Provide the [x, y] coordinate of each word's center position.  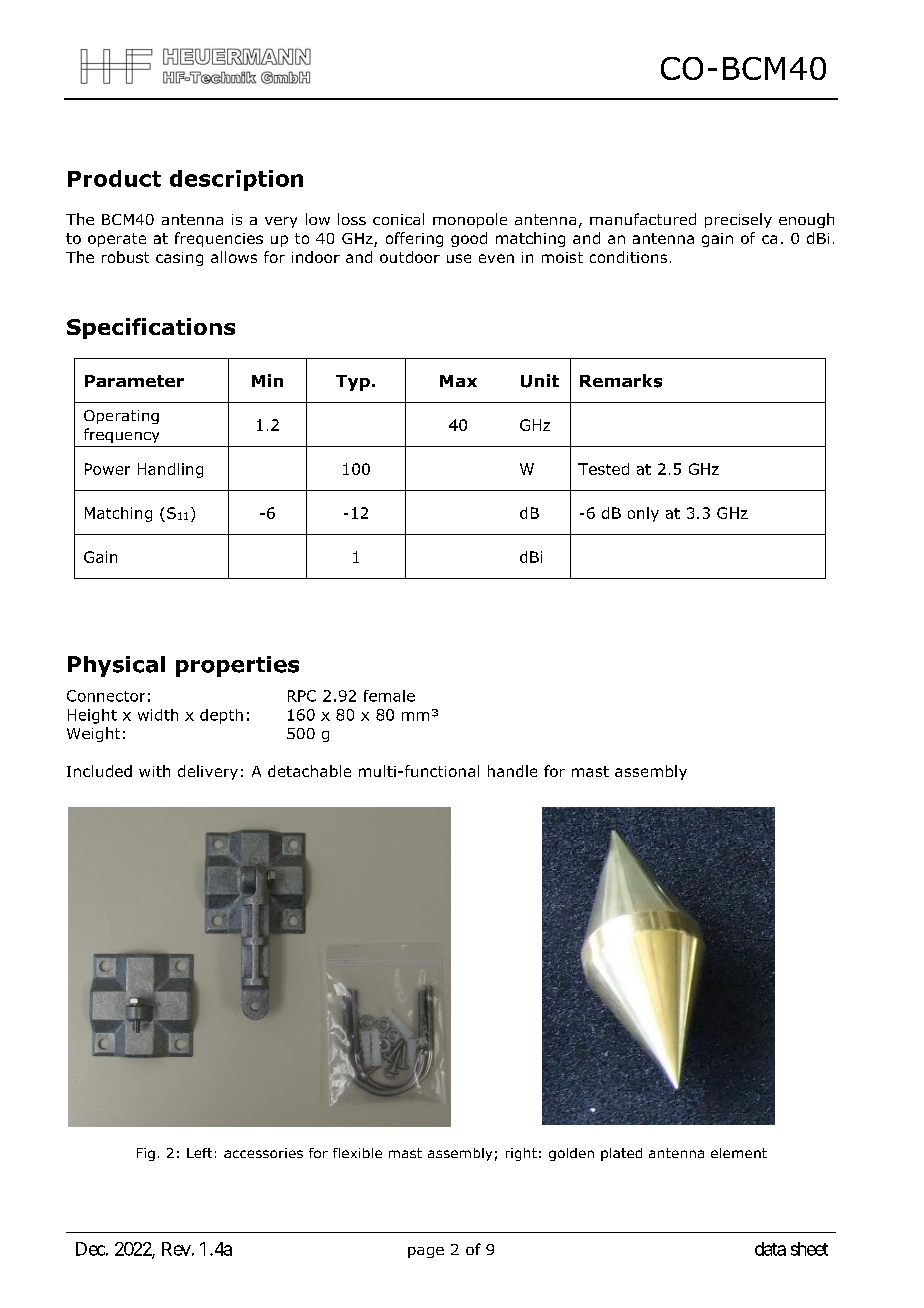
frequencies [219, 239]
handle [512, 771]
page [426, 1252]
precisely [738, 220]
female [389, 696]
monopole [470, 220]
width [158, 715]
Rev [176, 1249]
